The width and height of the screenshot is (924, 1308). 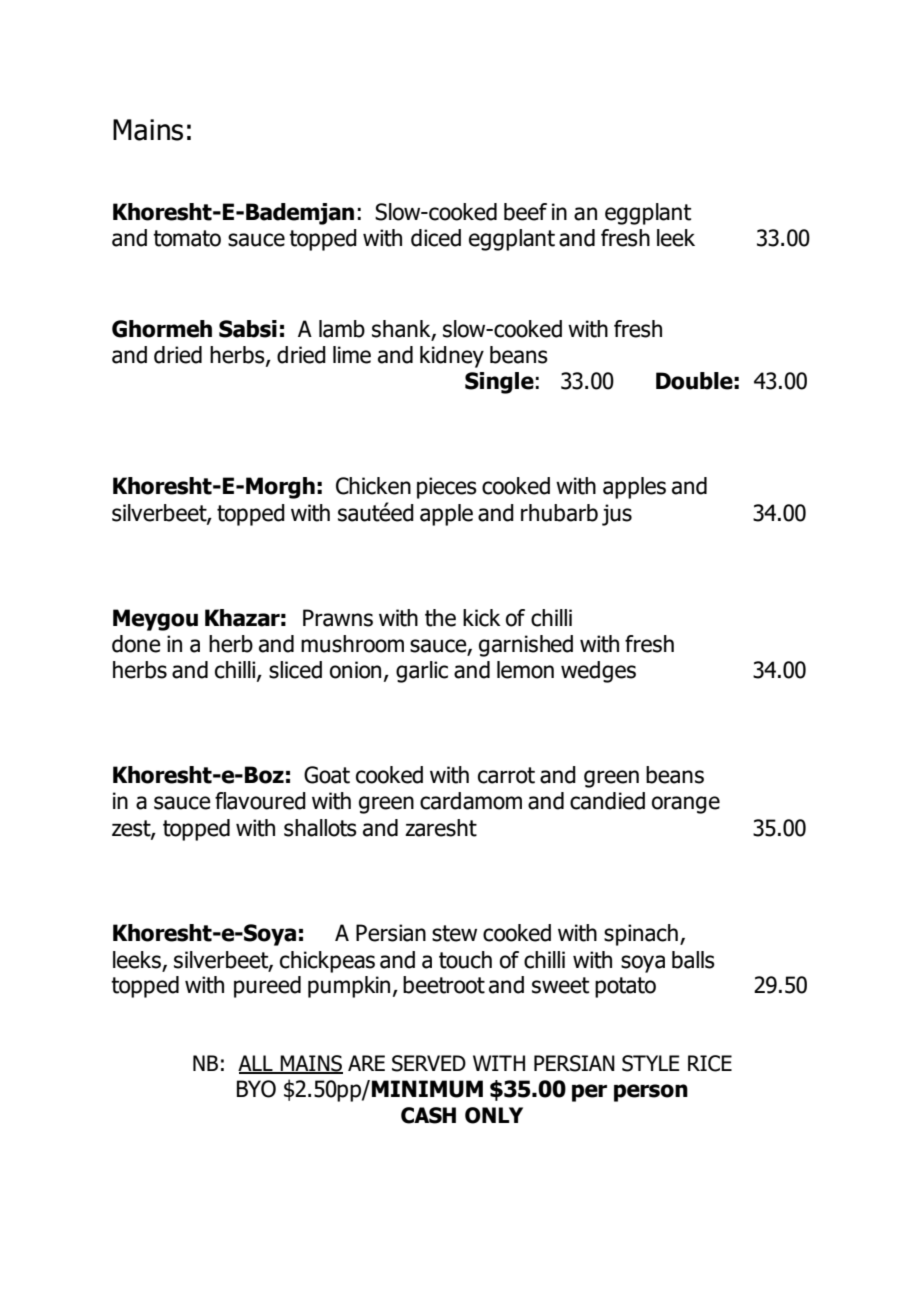 What do you see at coordinates (440, 618) in the screenshot?
I see `the` at bounding box center [440, 618].
